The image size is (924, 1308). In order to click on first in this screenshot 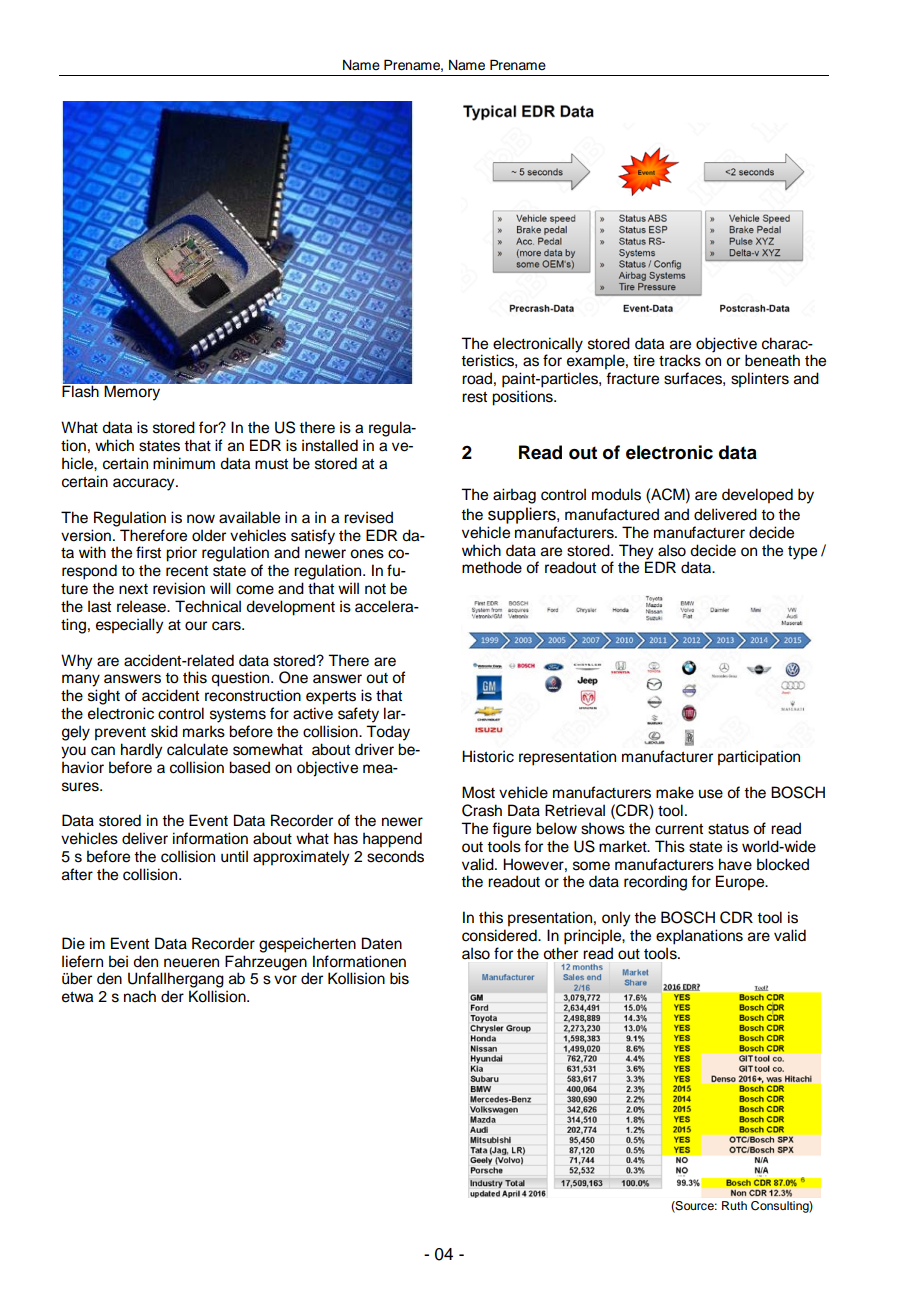, I will do `click(148, 552)`.
